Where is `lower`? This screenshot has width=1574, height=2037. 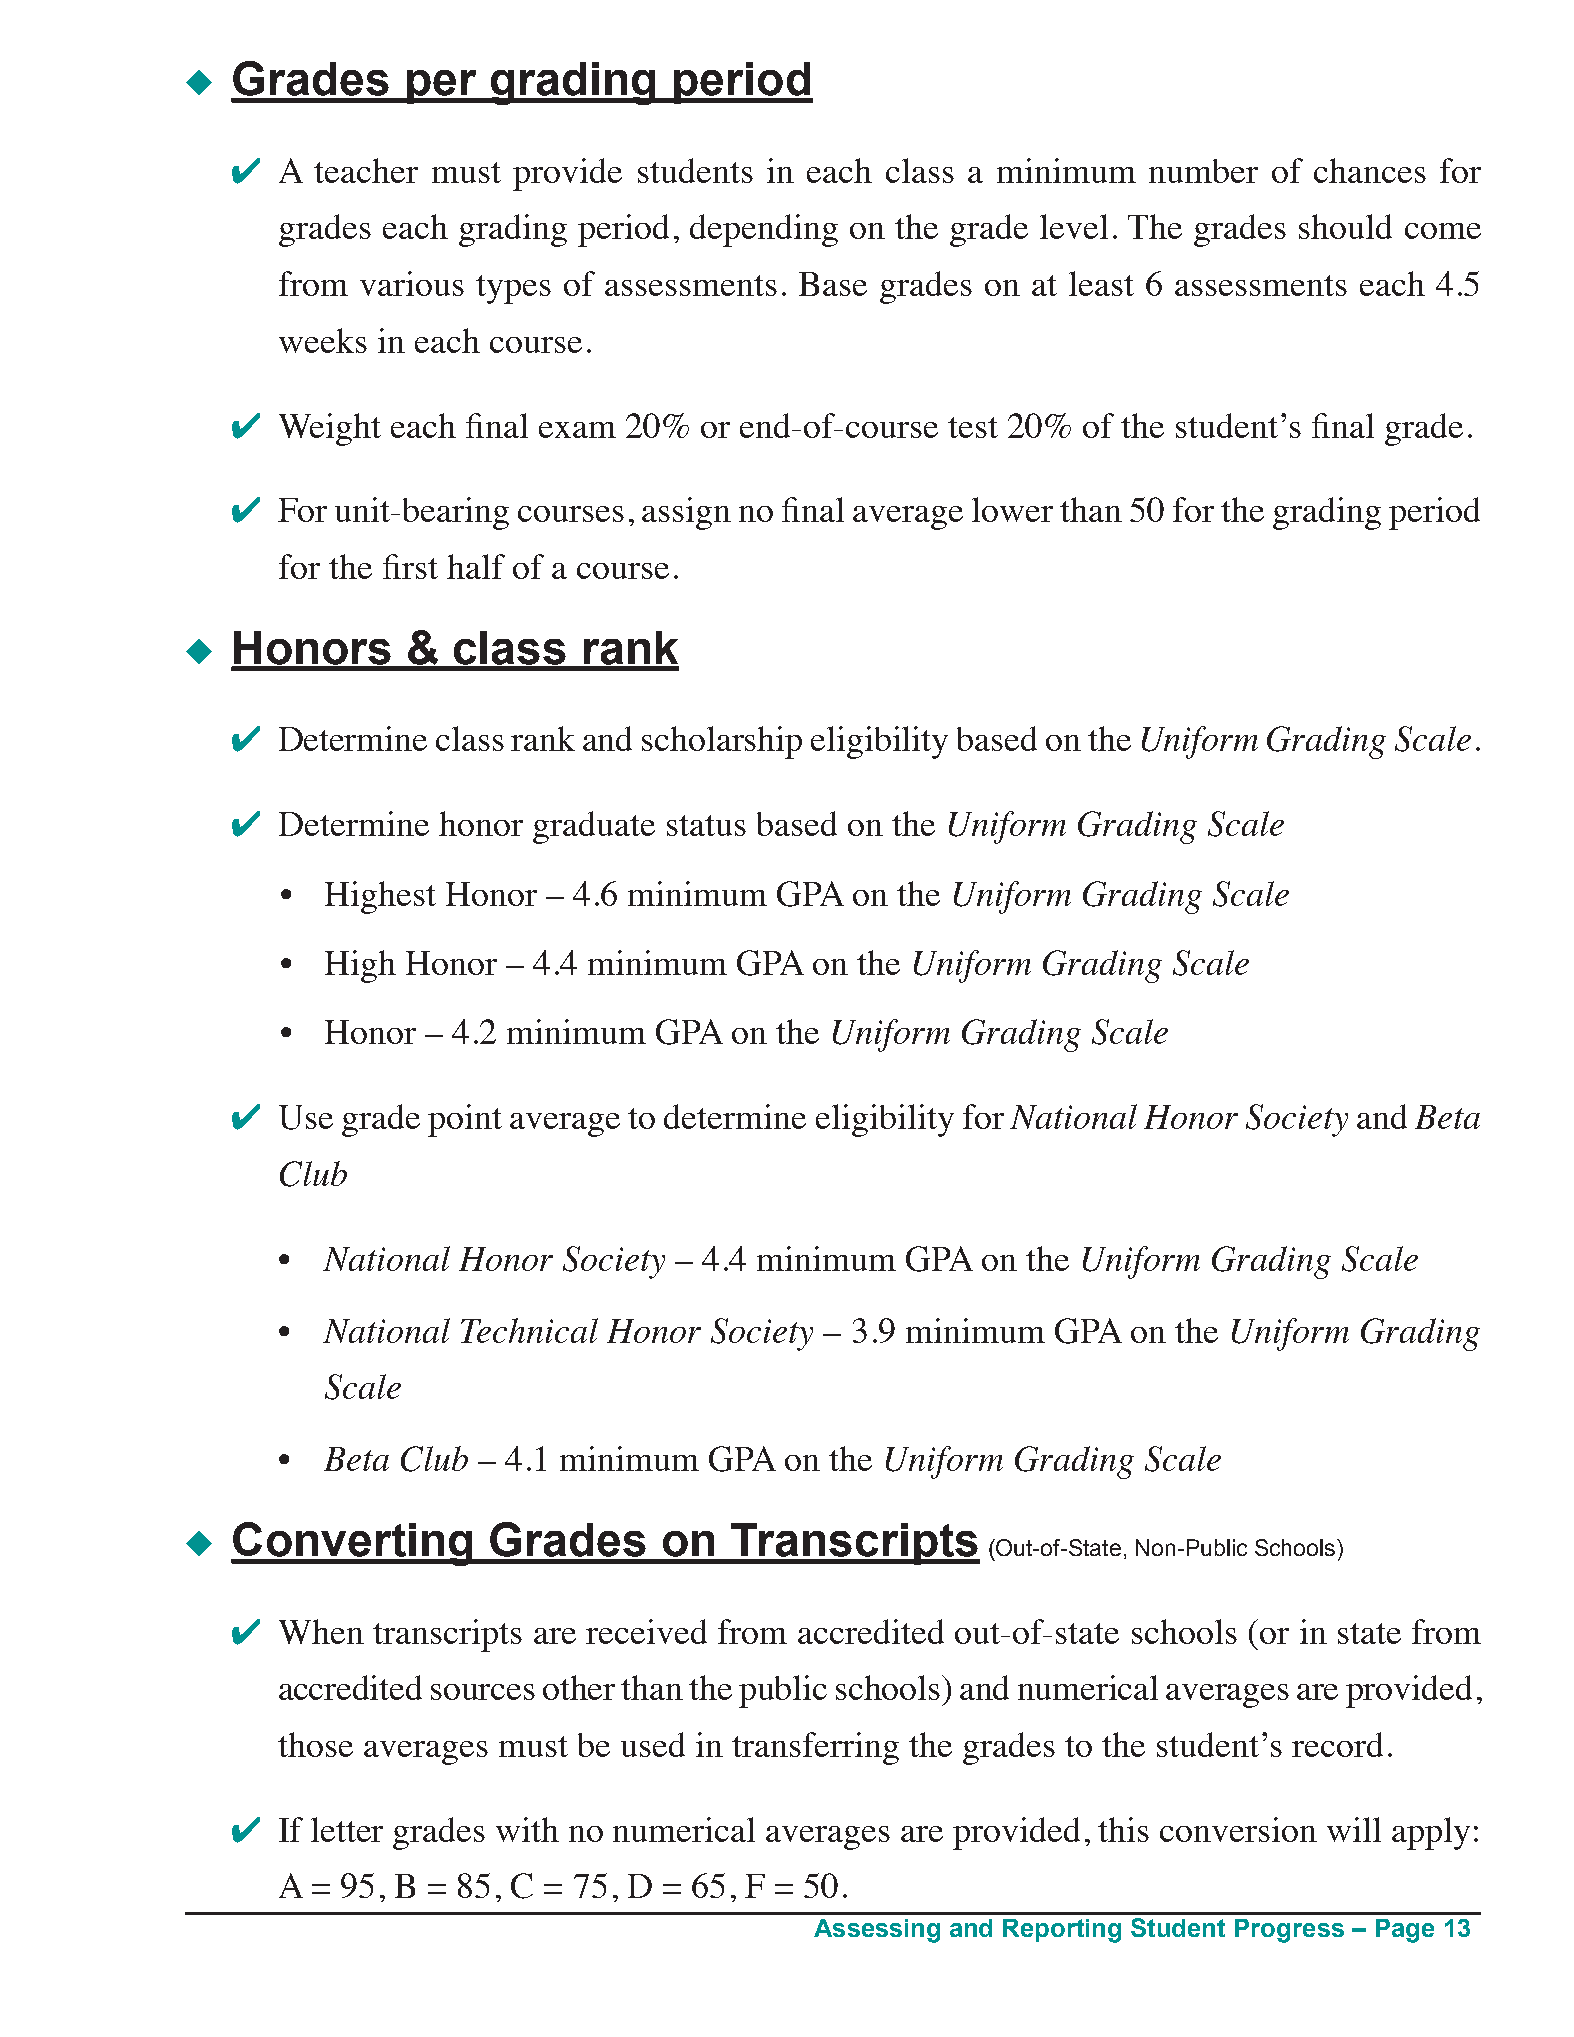 lower is located at coordinates (1012, 509).
